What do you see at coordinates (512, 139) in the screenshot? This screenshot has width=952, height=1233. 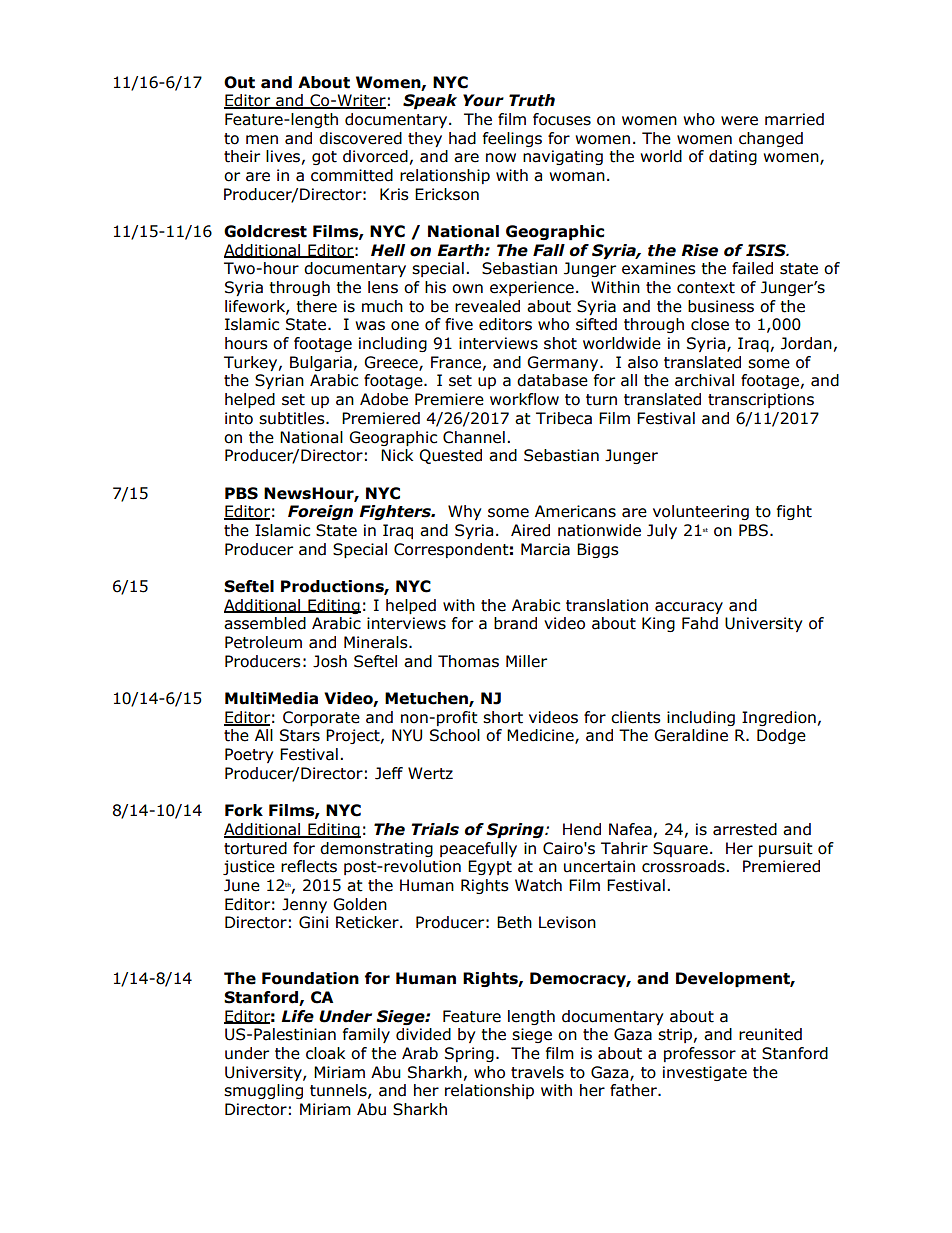 I see `feelings` at bounding box center [512, 139].
